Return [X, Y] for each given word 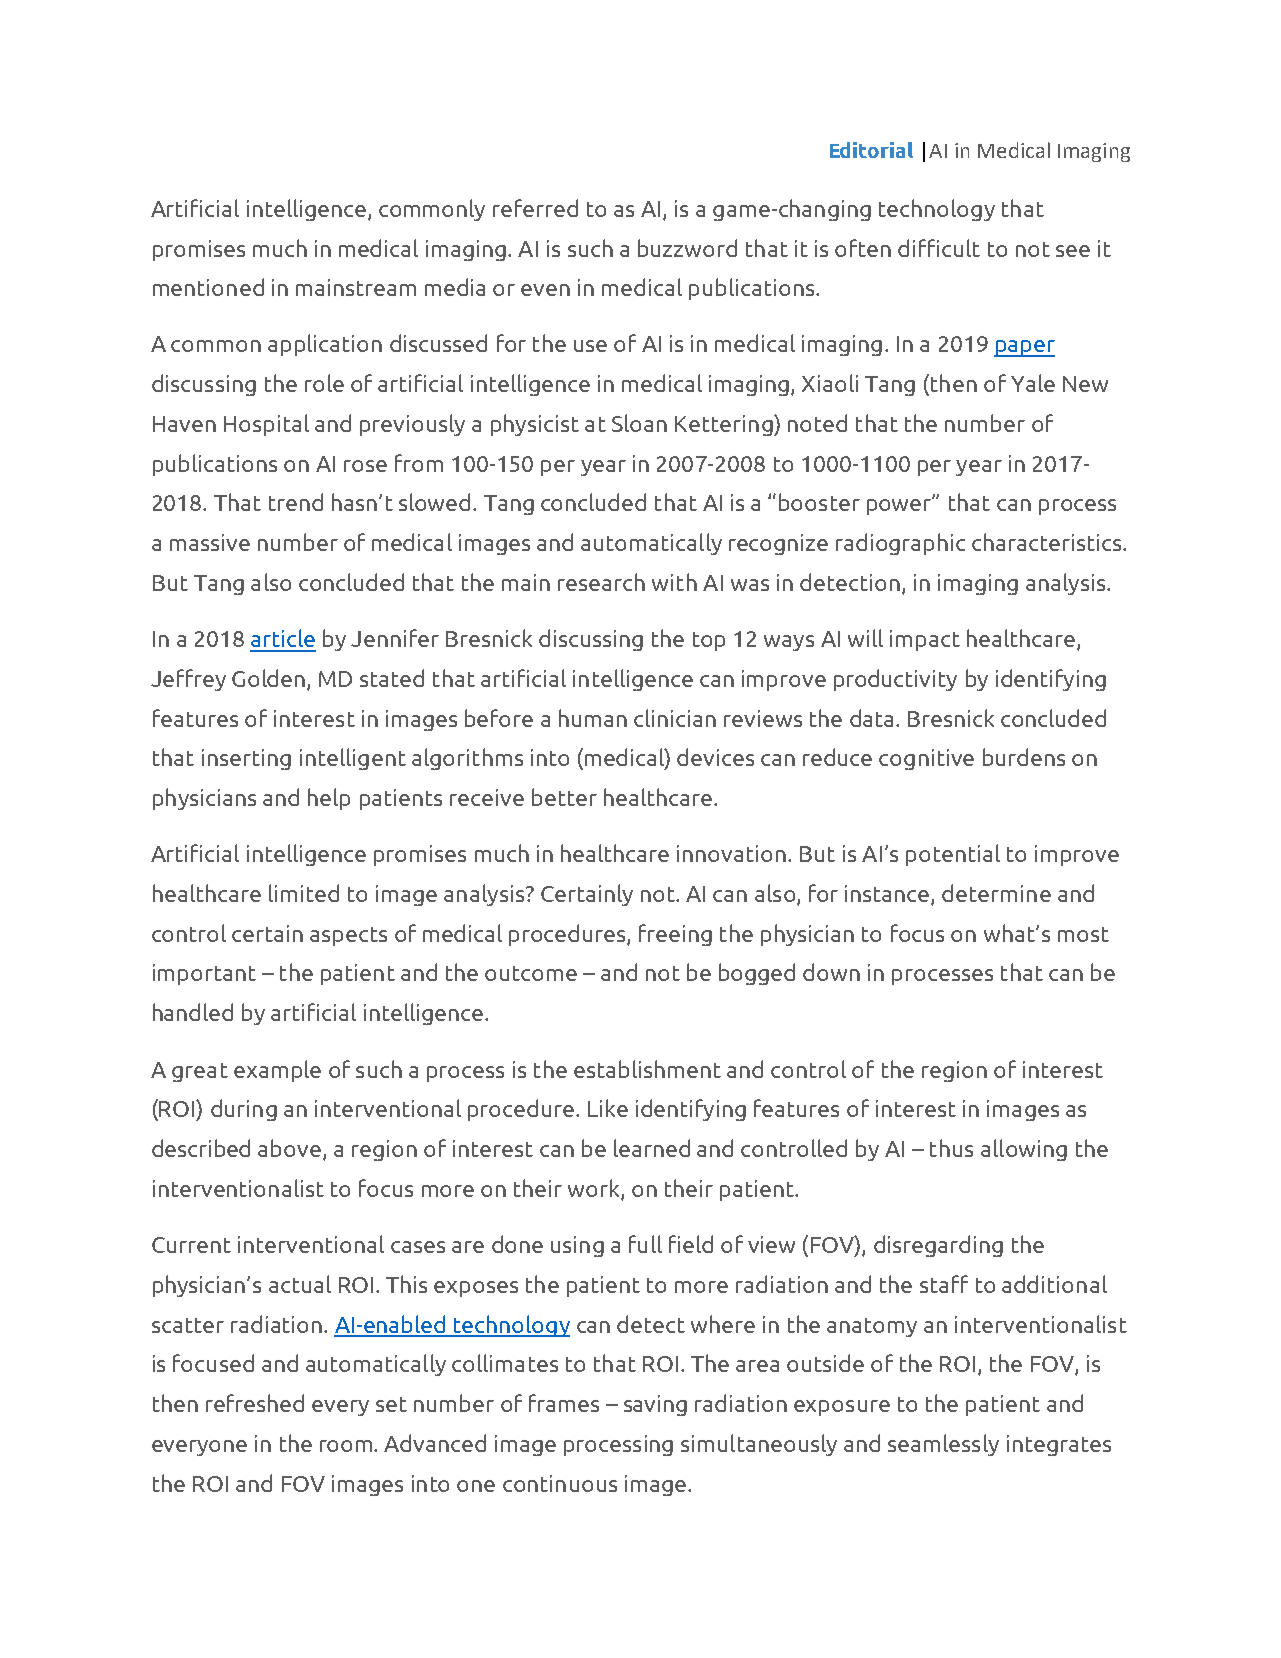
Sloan [639, 423]
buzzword [687, 248]
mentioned [208, 287]
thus [951, 1148]
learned [652, 1148]
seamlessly [943, 1445]
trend [296, 502]
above [289, 1148]
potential [953, 855]
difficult [939, 248]
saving [655, 1405]
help [329, 799]
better [564, 797]
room [347, 1446]
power [900, 505]
